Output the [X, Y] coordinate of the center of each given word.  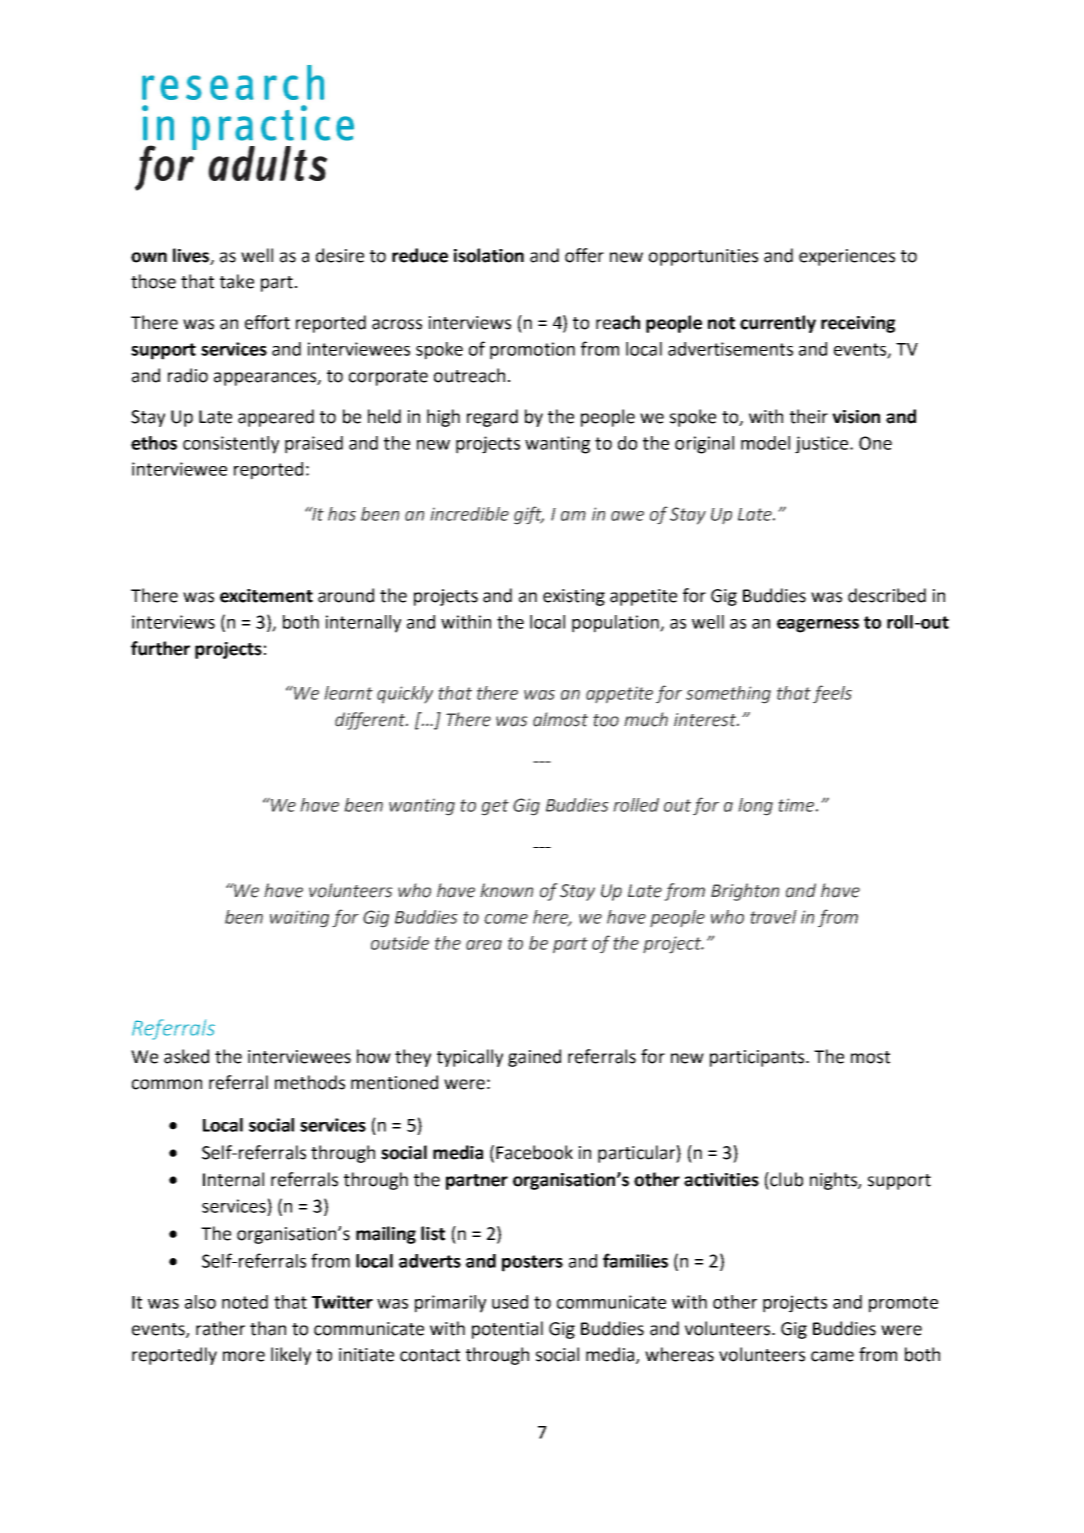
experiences [847, 257]
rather [220, 1328]
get [495, 807]
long [756, 807]
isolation [489, 255]
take [237, 281]
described [887, 595]
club [785, 1179]
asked [186, 1056]
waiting [299, 918]
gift [529, 515]
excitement [266, 596]
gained [534, 1058]
